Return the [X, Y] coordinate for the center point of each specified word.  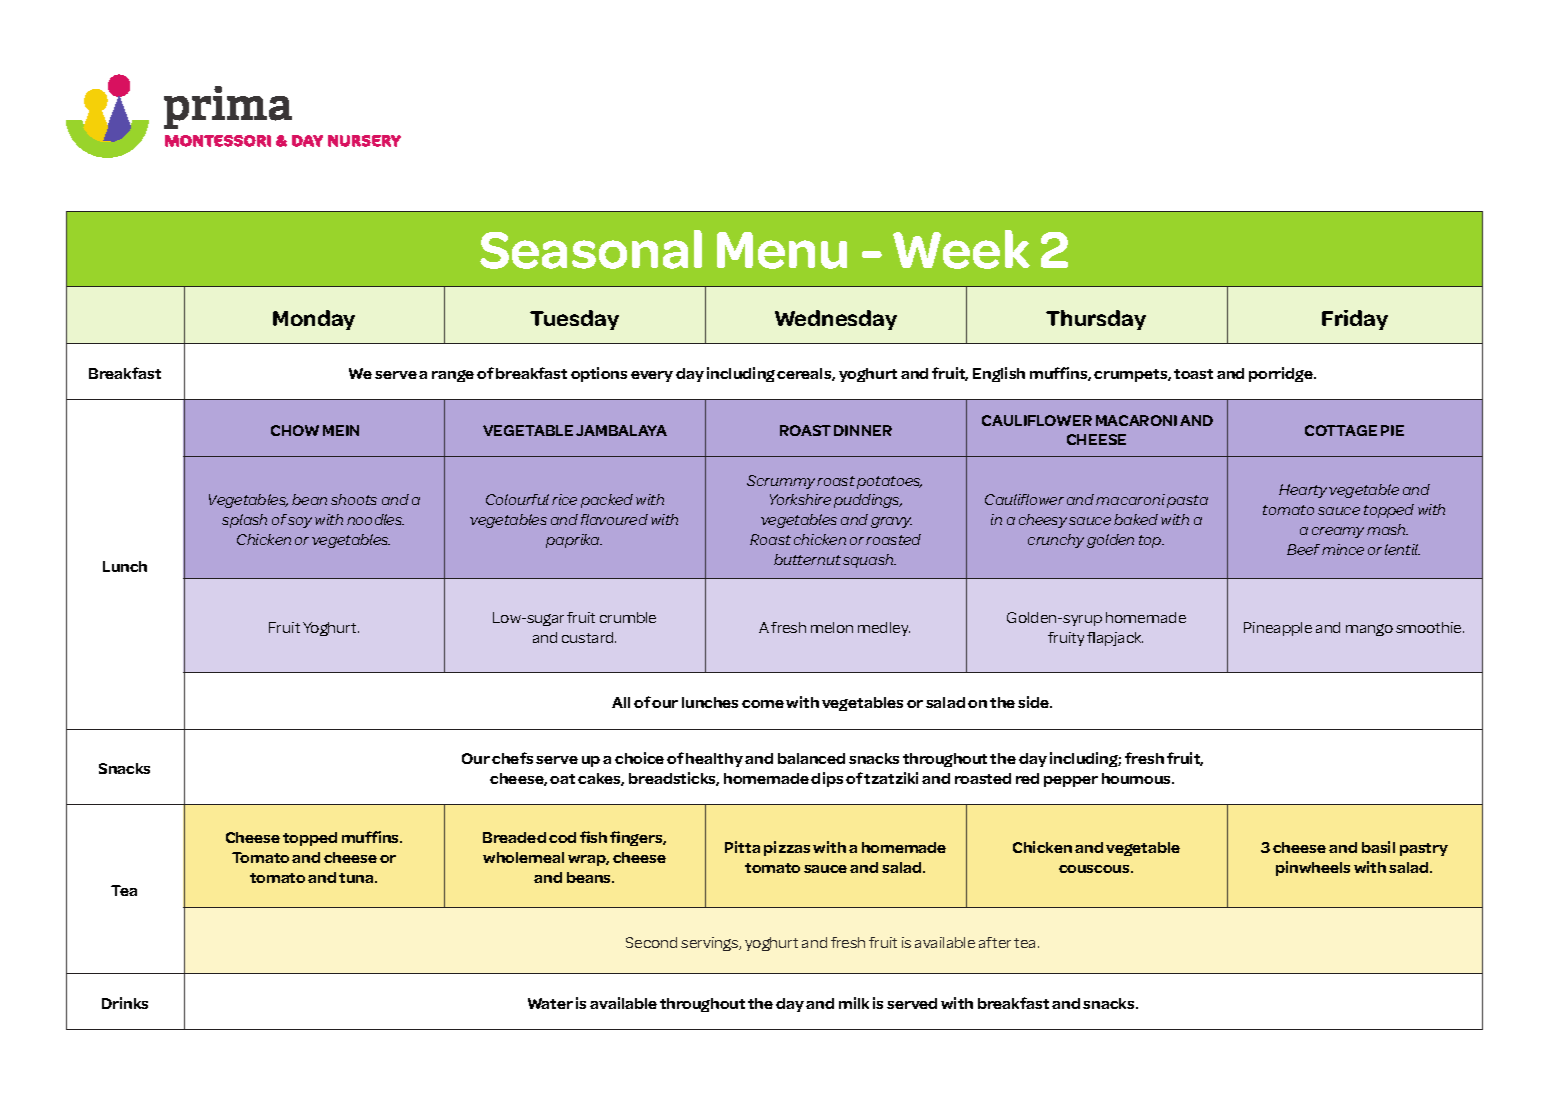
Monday [314, 320]
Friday [1355, 320]
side [1035, 702]
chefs [512, 758]
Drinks [125, 1003]
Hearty [1303, 491]
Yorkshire [800, 499]
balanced [811, 758]
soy [300, 522]
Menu [782, 250]
